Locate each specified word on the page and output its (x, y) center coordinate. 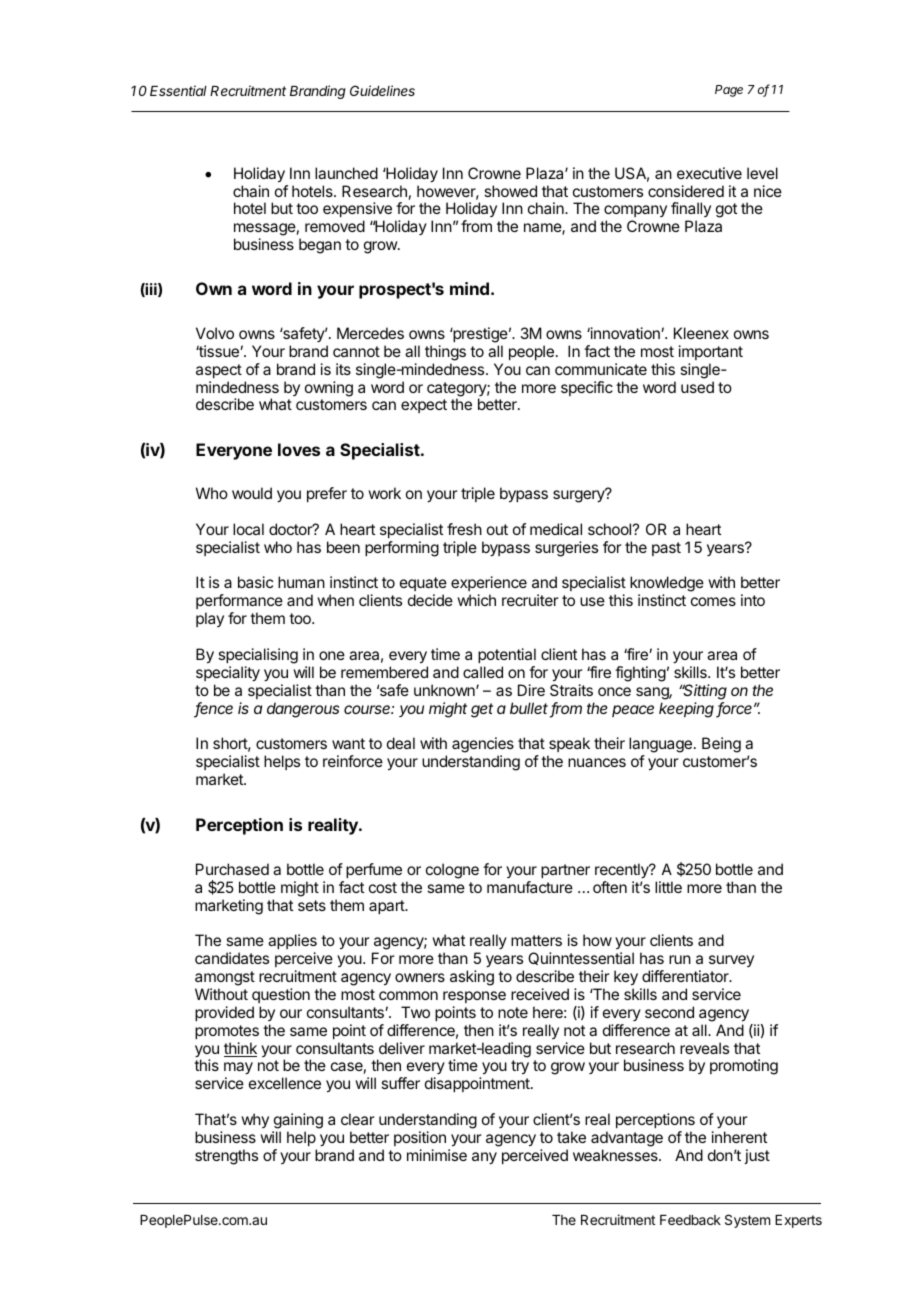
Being (721, 745)
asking (472, 978)
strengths (226, 1157)
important (711, 352)
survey (731, 961)
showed (510, 191)
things (445, 353)
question (281, 995)
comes (713, 601)
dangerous (303, 710)
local (248, 529)
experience (489, 585)
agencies (483, 746)
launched (346, 173)
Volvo (215, 333)
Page (729, 91)
